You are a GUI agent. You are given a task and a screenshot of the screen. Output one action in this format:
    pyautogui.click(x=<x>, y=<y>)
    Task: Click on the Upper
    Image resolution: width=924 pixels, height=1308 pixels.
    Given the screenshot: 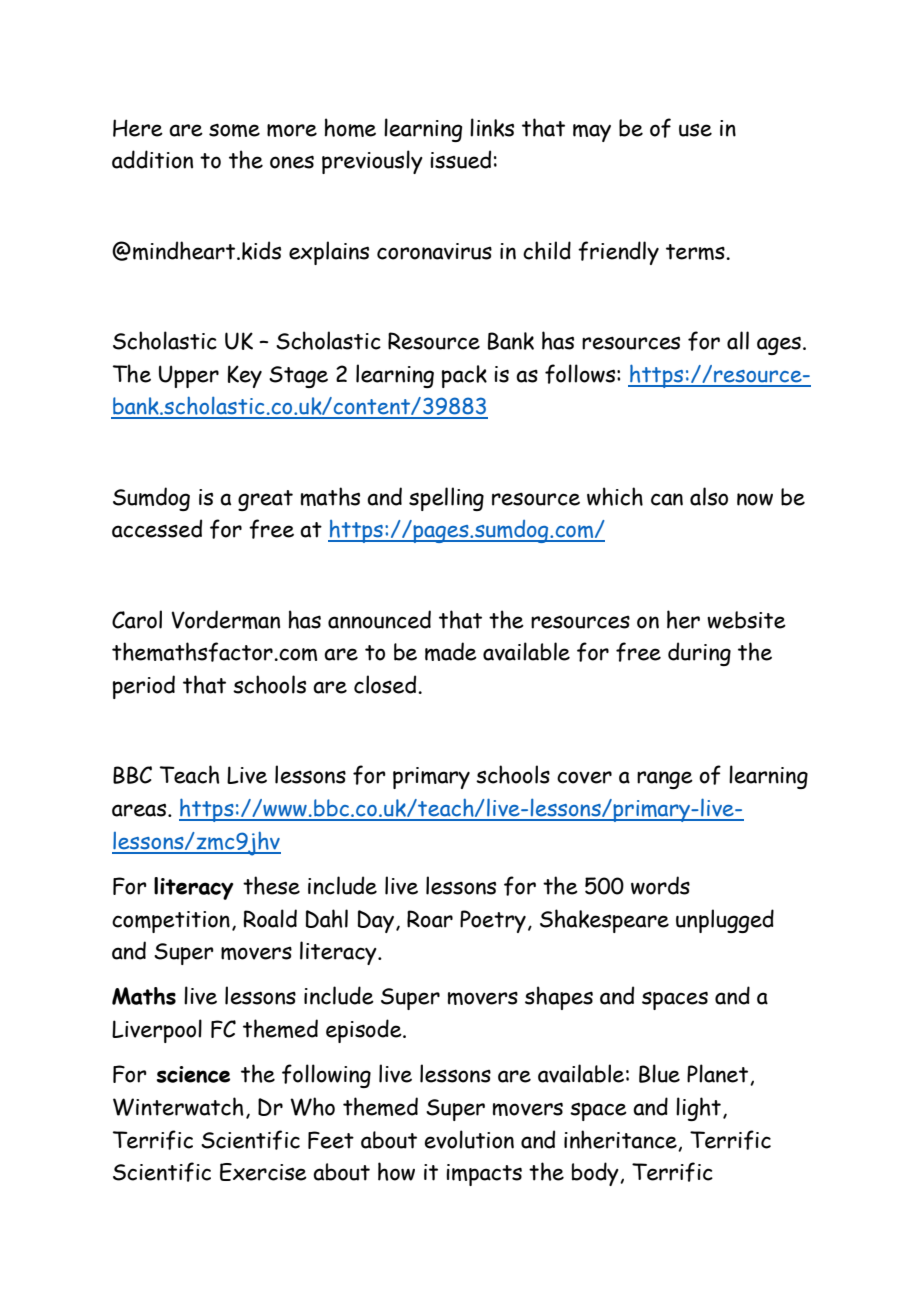 What is the action you would take?
    pyautogui.click(x=189, y=376)
